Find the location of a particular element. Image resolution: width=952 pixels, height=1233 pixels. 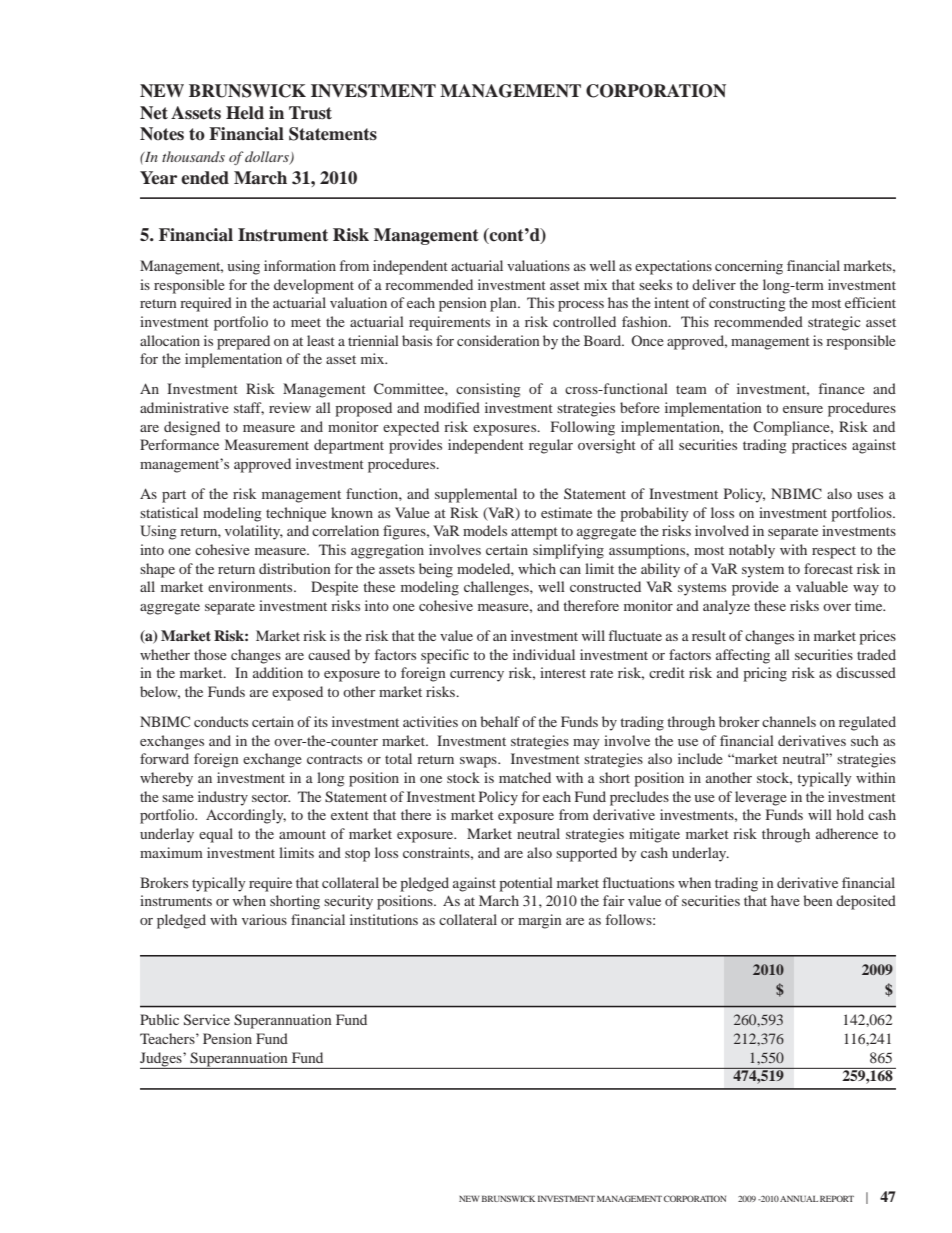

Trust is located at coordinates (310, 113).
